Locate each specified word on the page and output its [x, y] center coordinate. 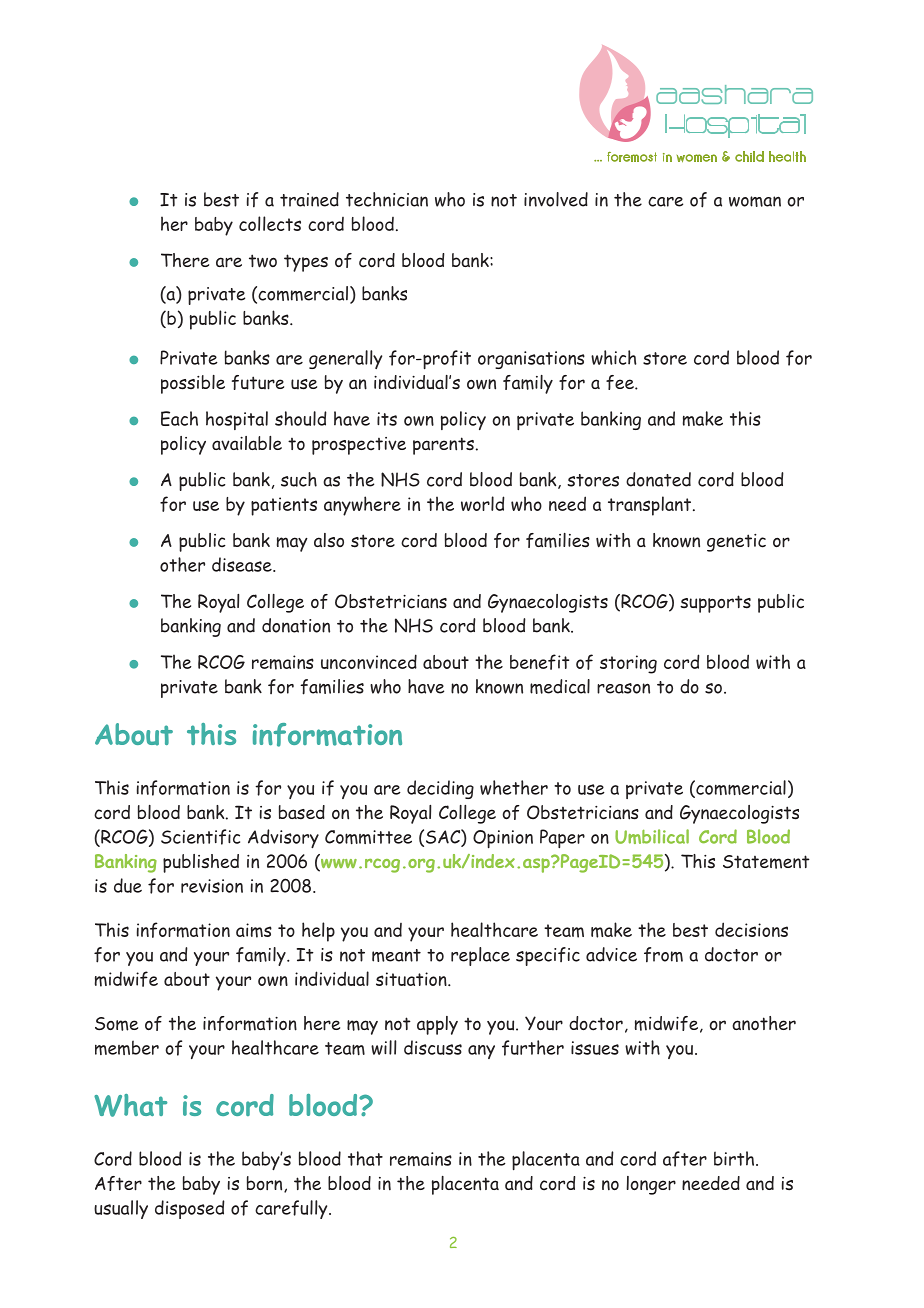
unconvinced [369, 661]
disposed [190, 1209]
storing [628, 664]
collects [270, 223]
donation [296, 625]
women [697, 158]
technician [387, 199]
